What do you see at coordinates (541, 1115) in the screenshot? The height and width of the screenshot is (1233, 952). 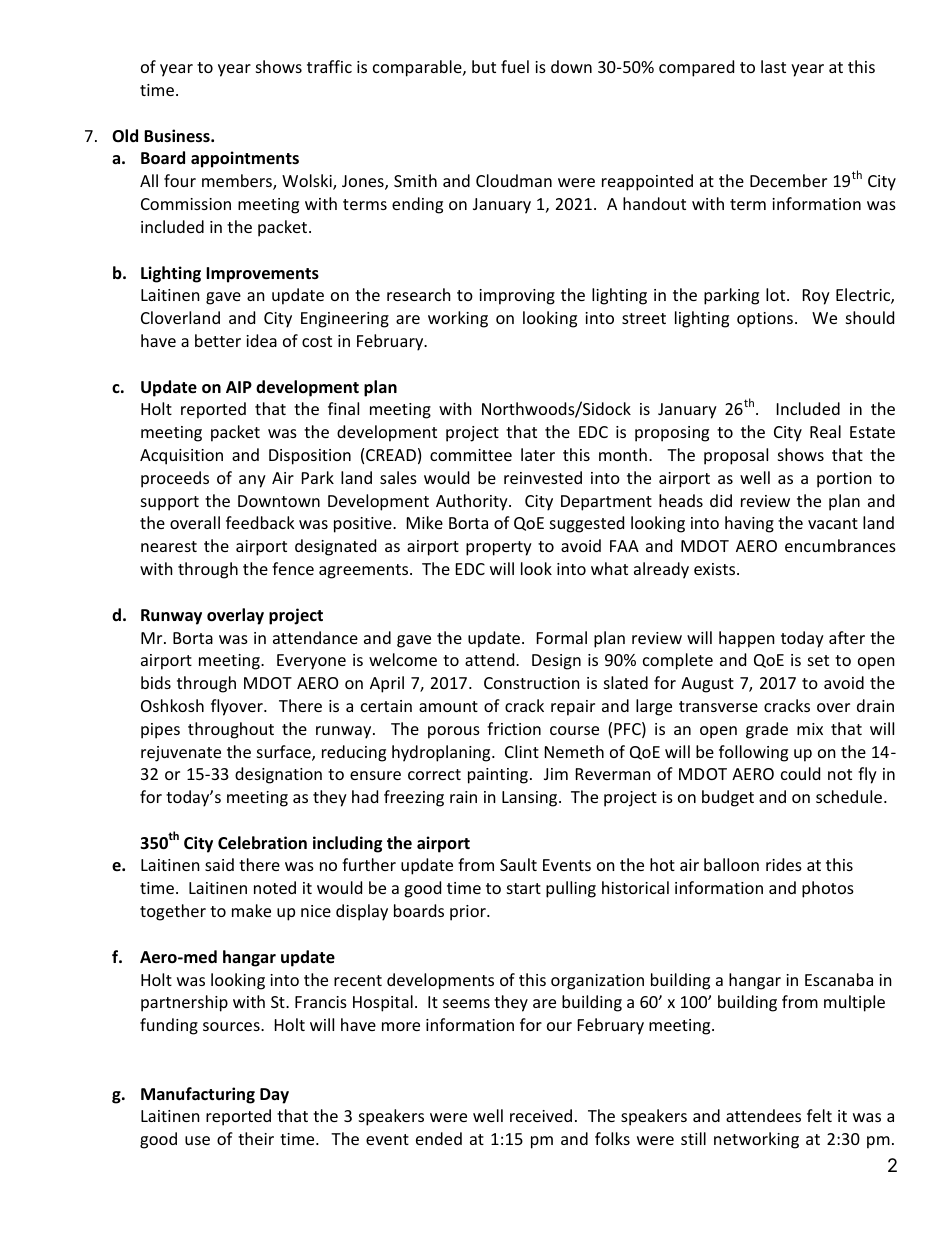 I see `received` at bounding box center [541, 1115].
